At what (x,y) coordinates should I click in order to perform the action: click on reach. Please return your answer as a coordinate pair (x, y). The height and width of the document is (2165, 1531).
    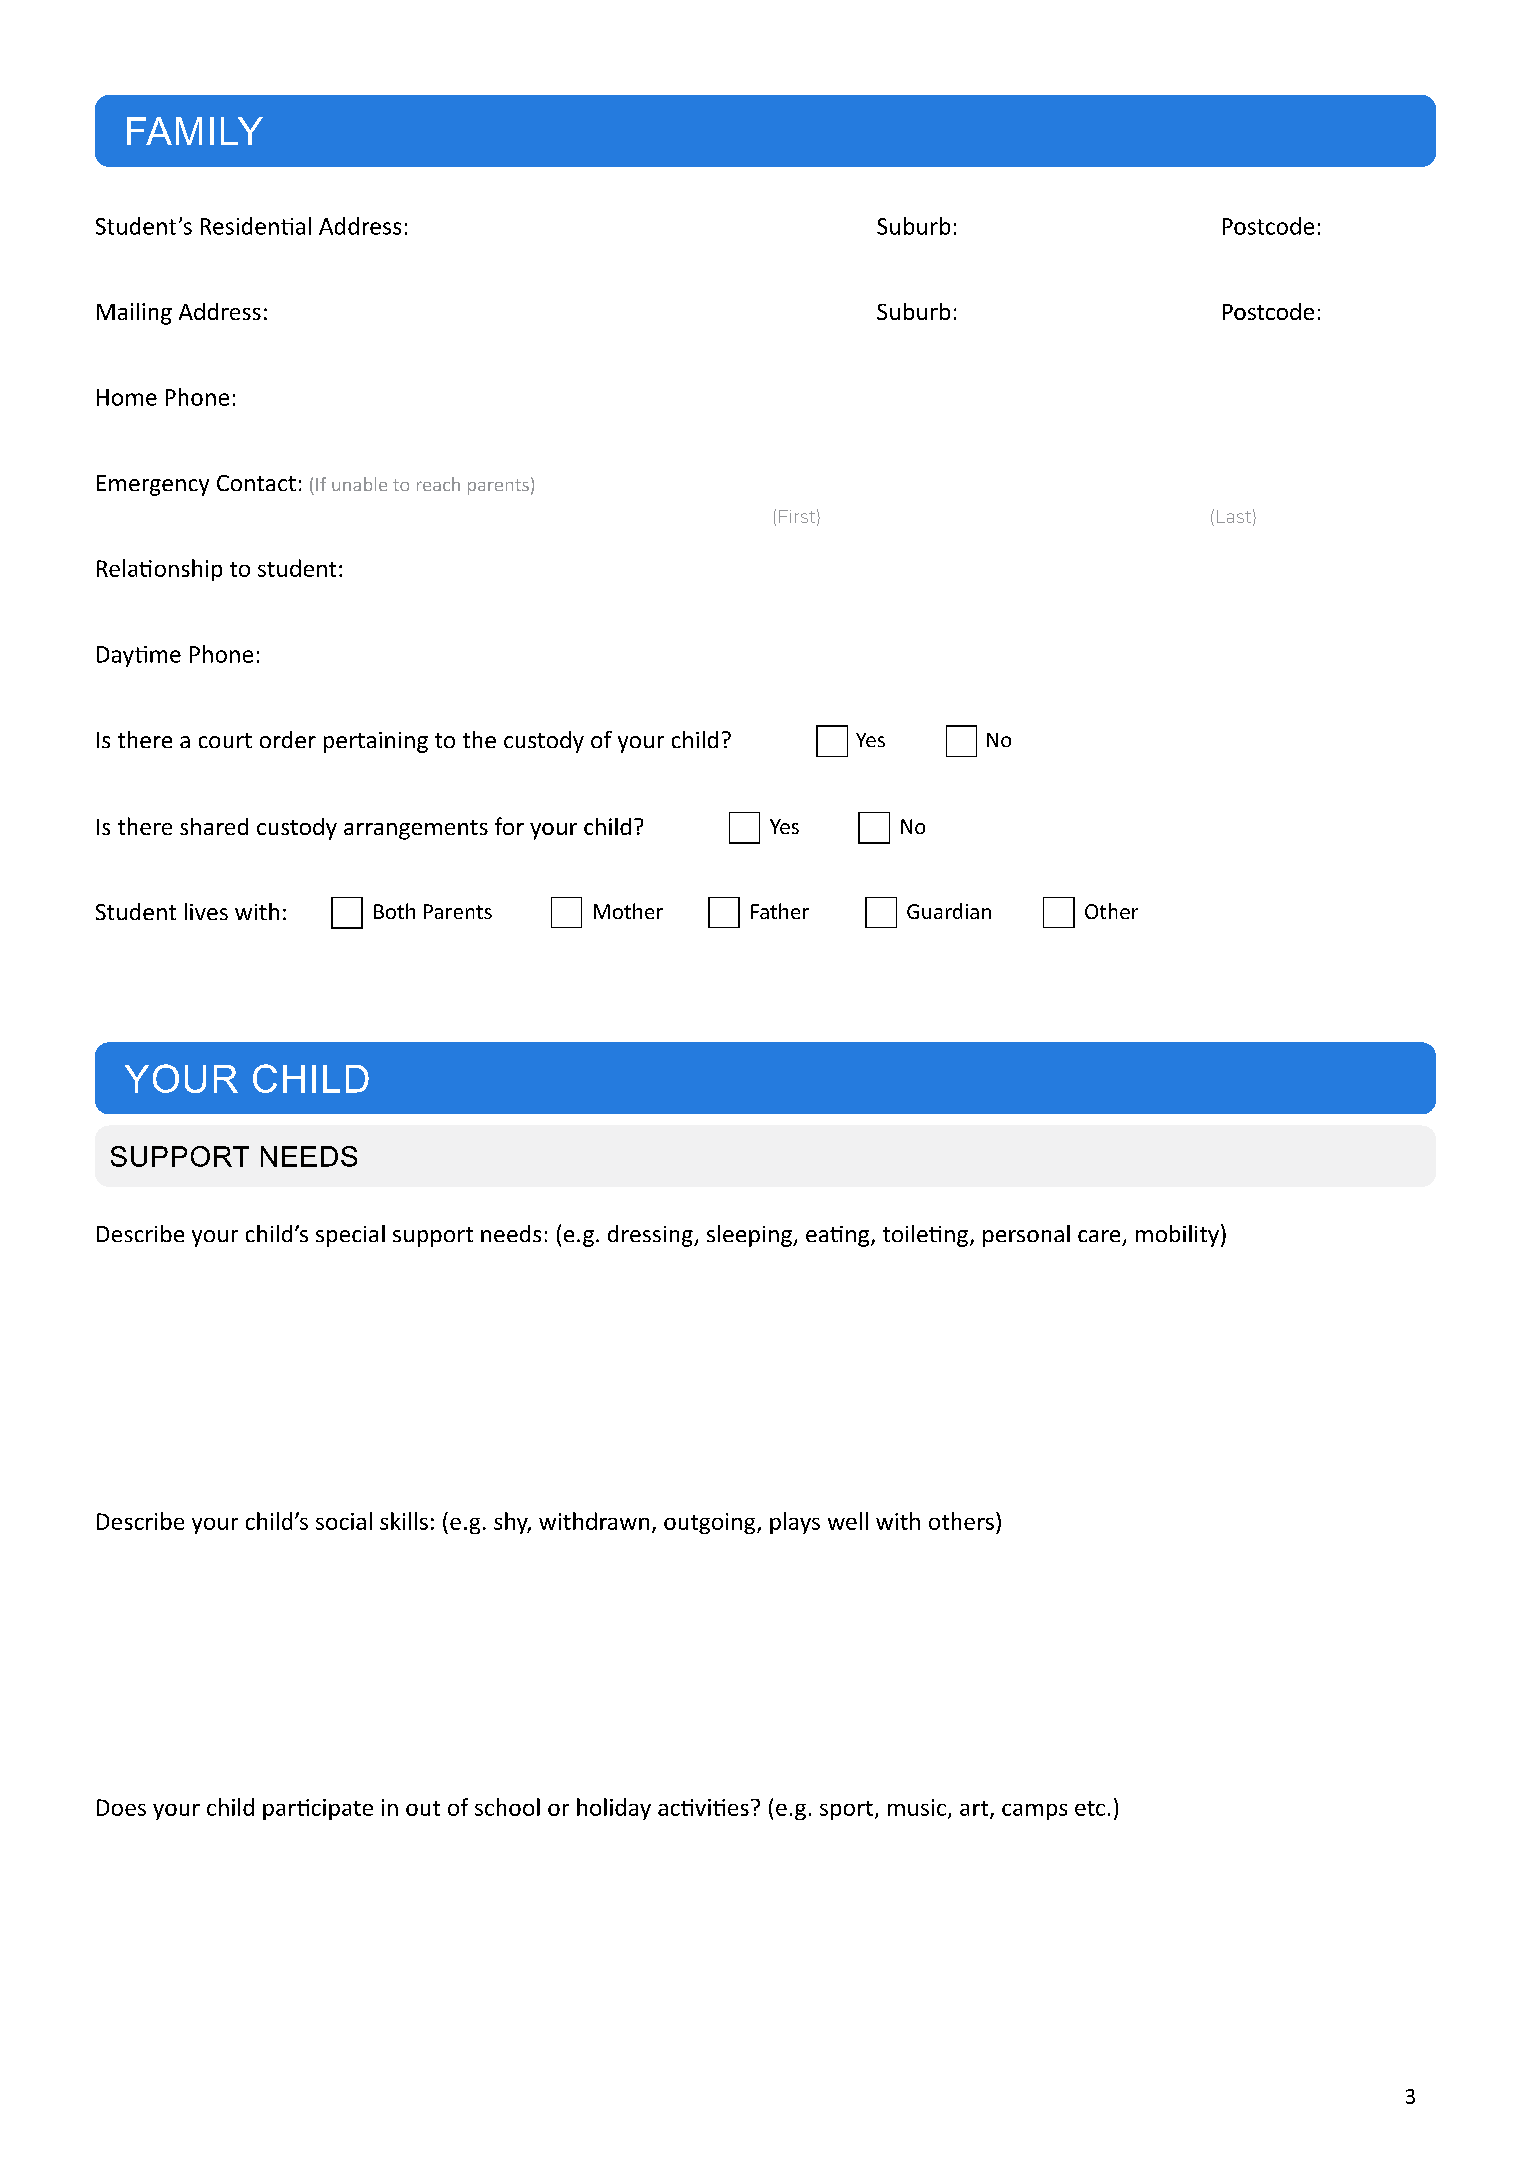
    Looking at the image, I should click on (438, 484).
